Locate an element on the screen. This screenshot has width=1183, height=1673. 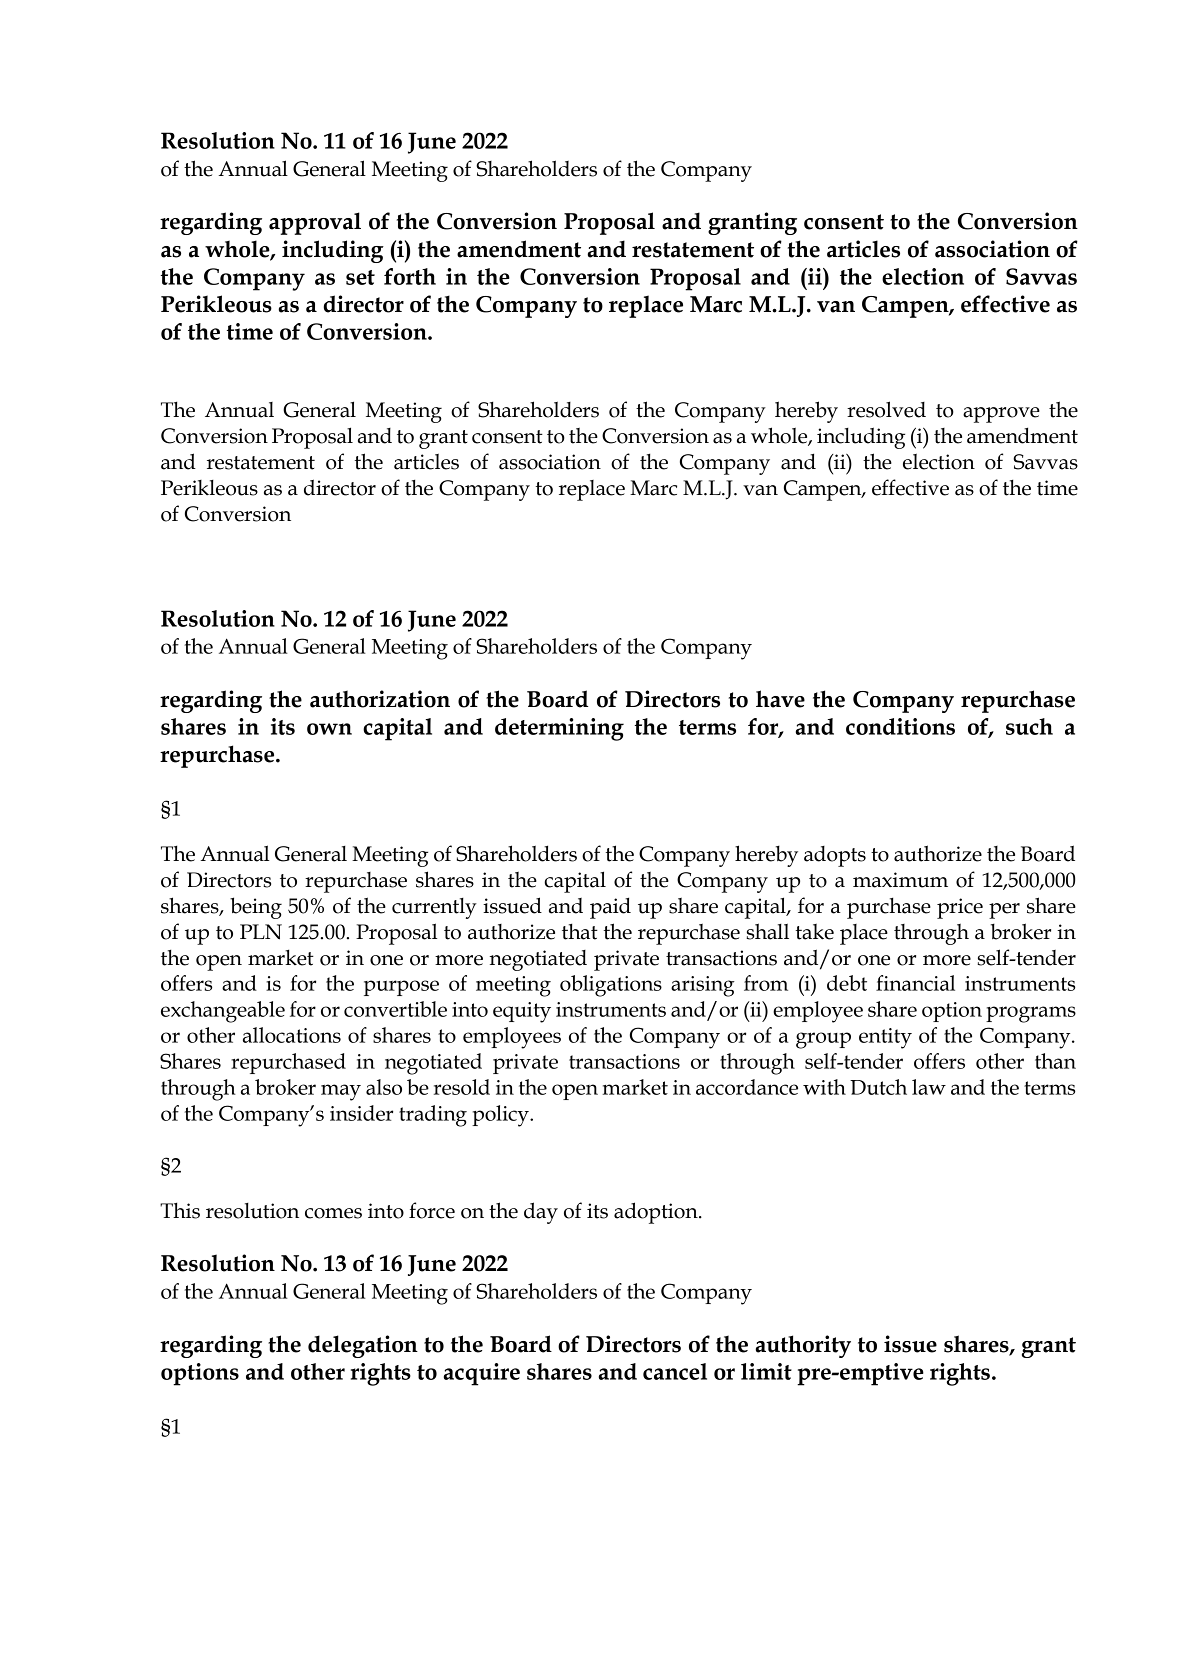
conditions is located at coordinates (900, 726).
